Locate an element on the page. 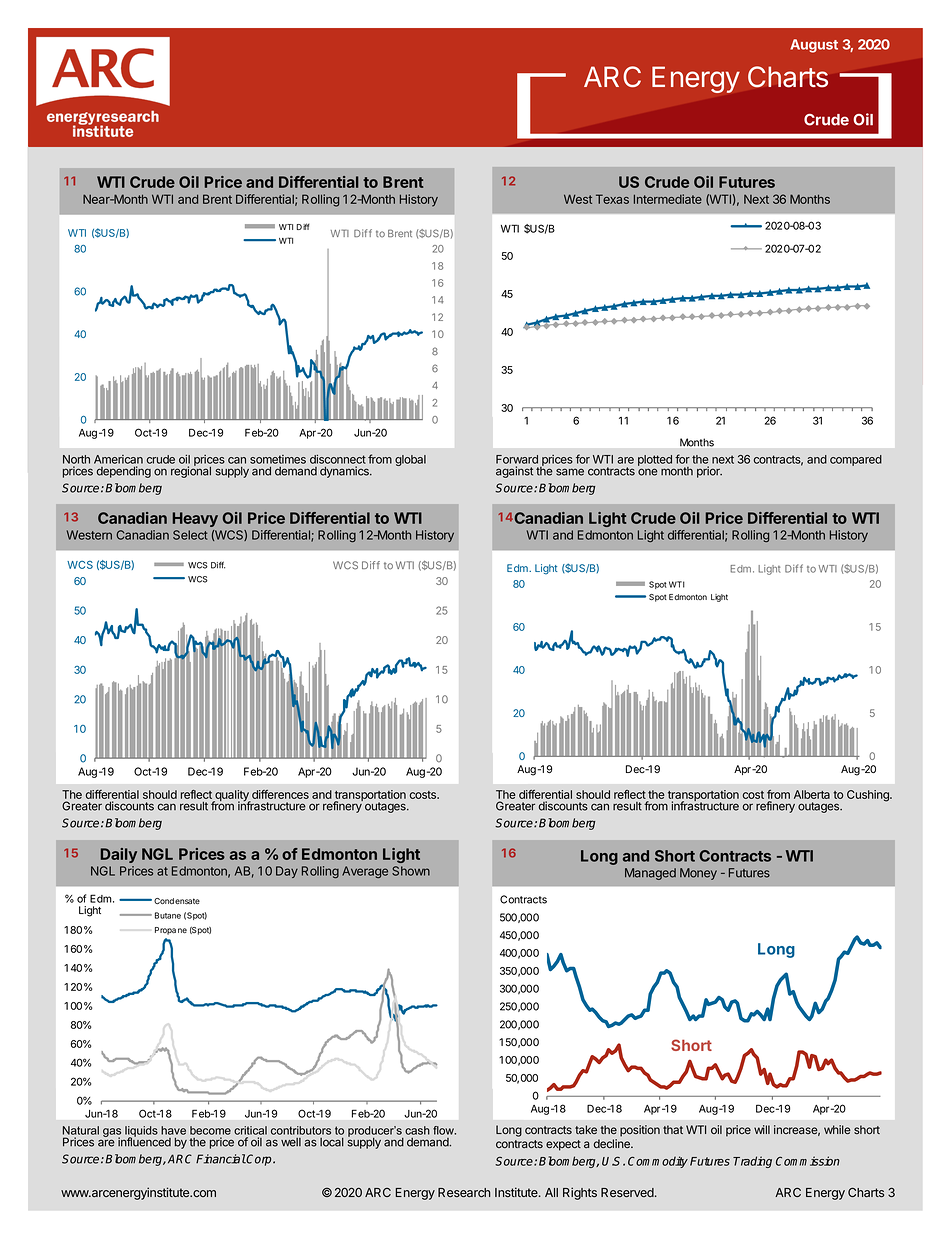  prior is located at coordinates (709, 472).
